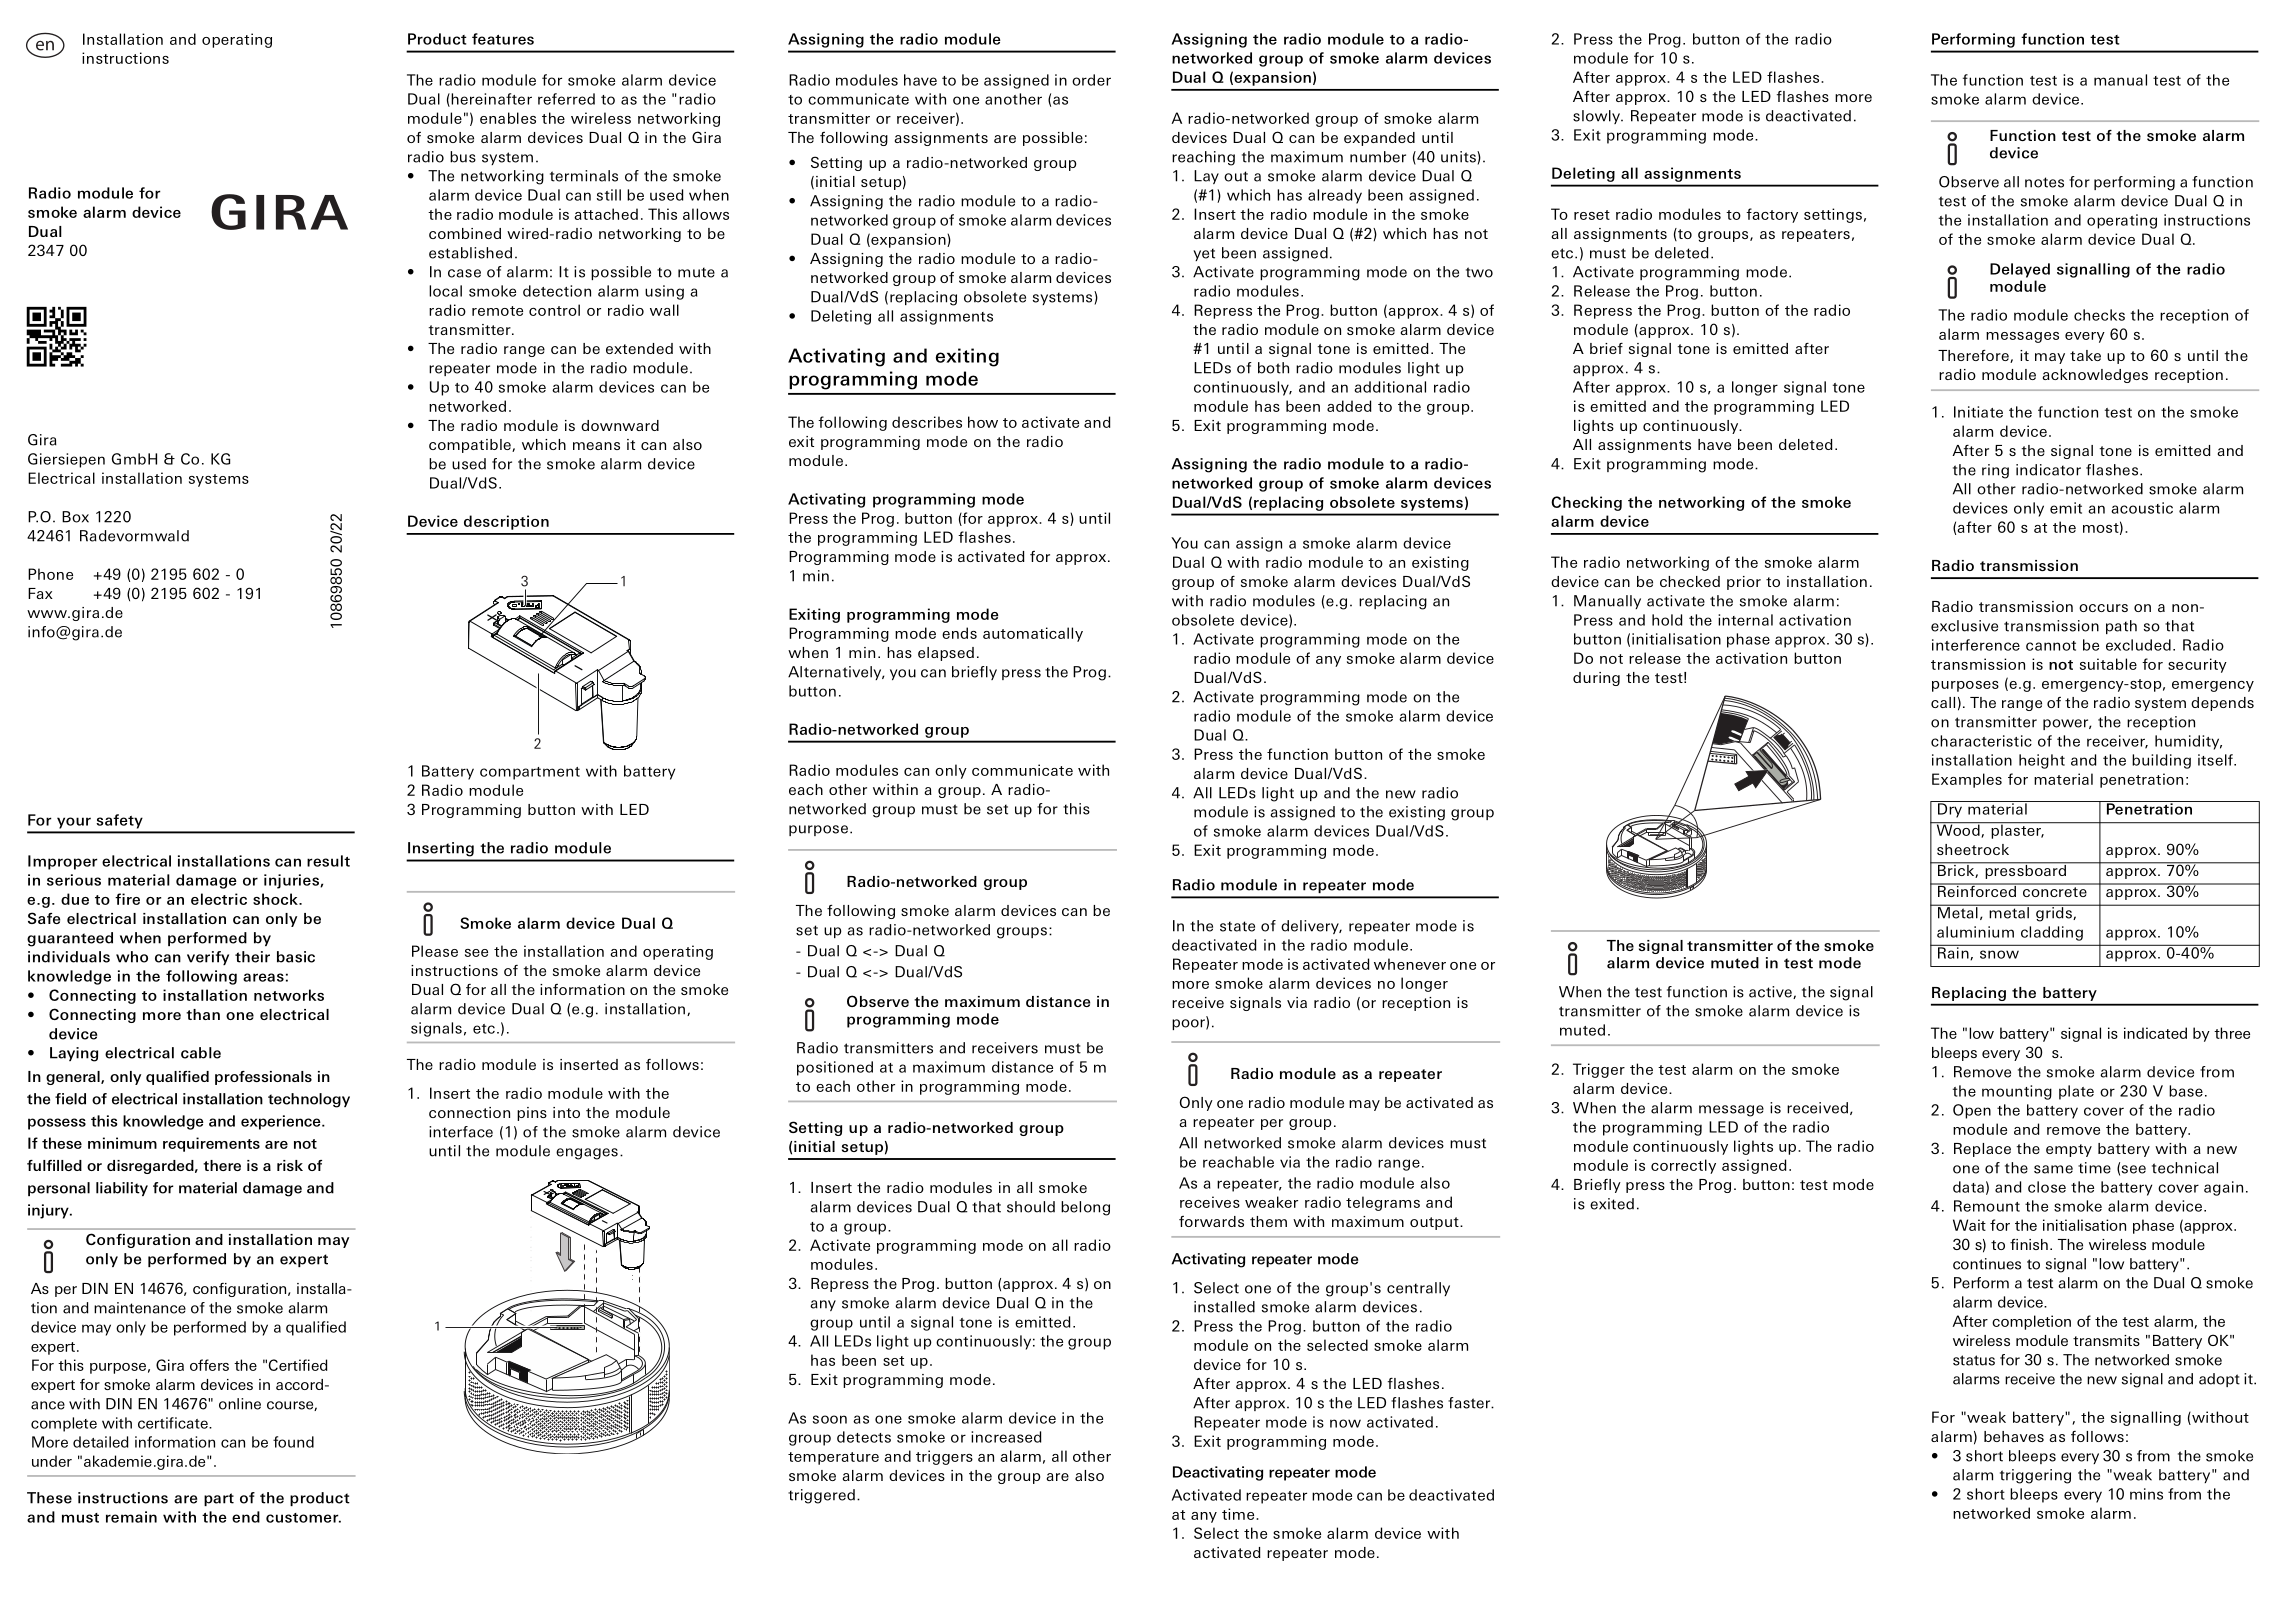 The height and width of the screenshot is (1616, 2285). What do you see at coordinates (1999, 954) in the screenshot?
I see `snow` at bounding box center [1999, 954].
